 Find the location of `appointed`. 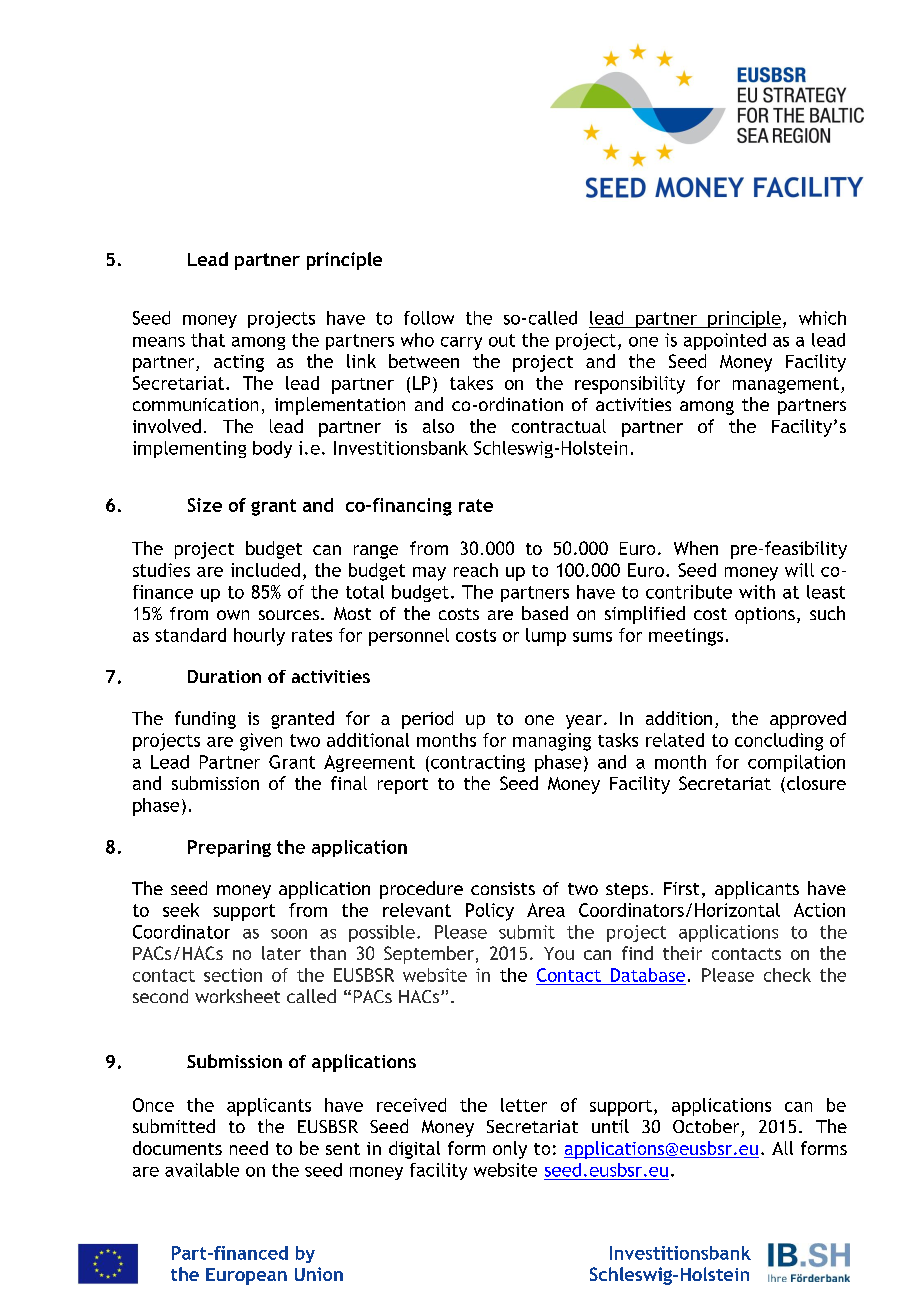

appointed is located at coordinates (725, 341).
